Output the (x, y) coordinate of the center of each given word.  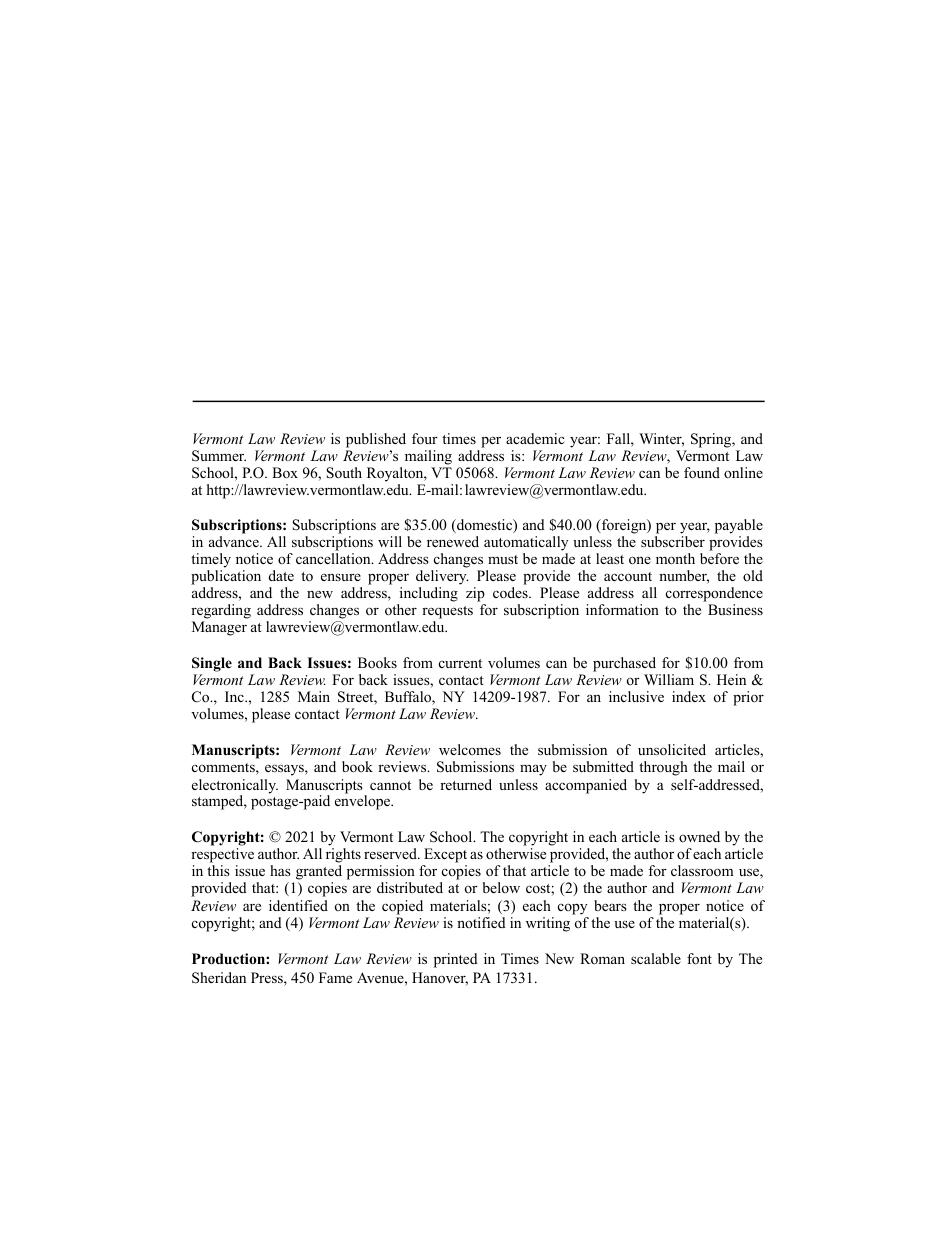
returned (466, 784)
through (663, 768)
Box (285, 472)
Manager (219, 628)
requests (447, 612)
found (702, 472)
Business (735, 609)
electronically (235, 787)
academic (535, 438)
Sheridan (219, 978)
